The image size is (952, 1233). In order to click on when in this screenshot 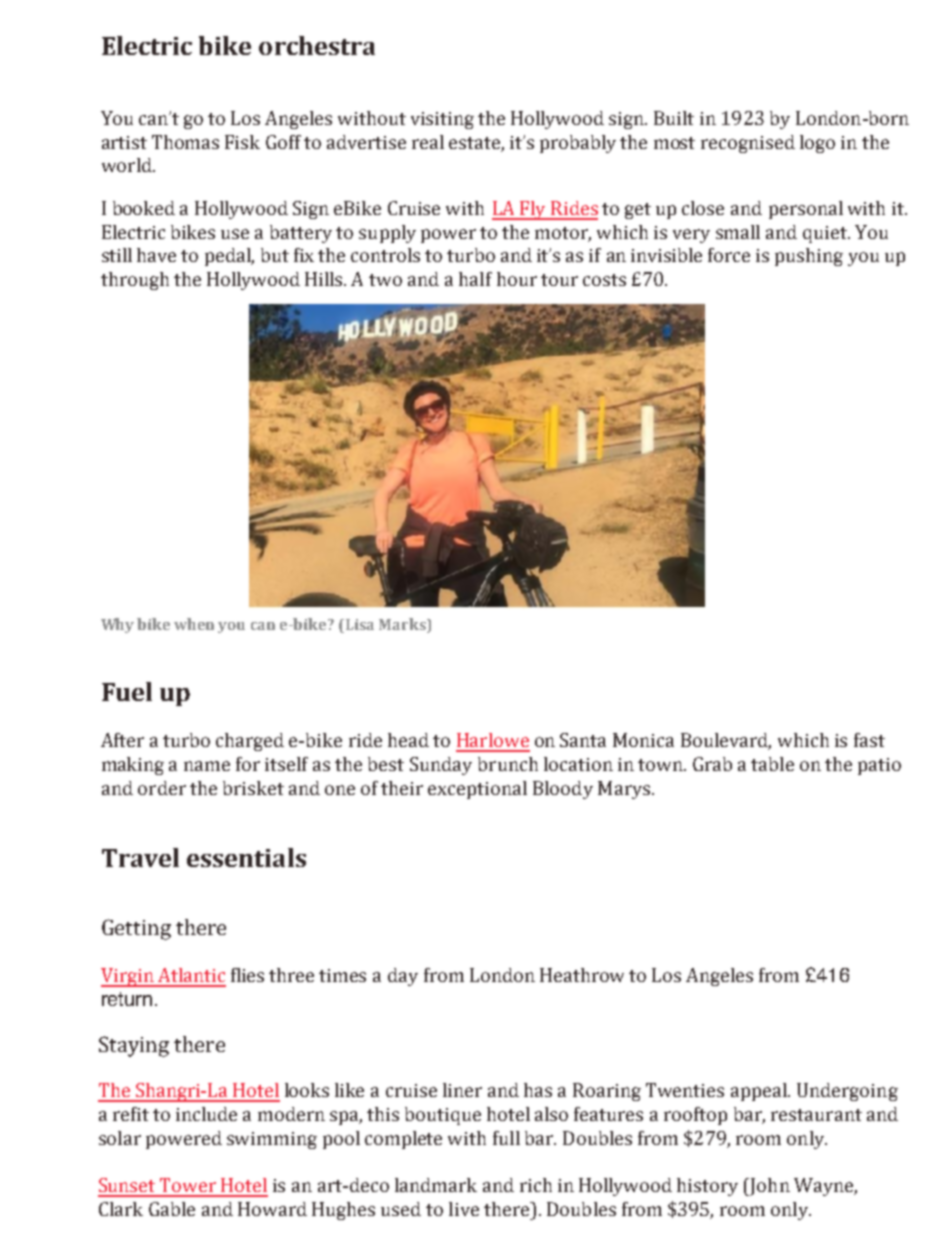, I will do `click(194, 624)`.
